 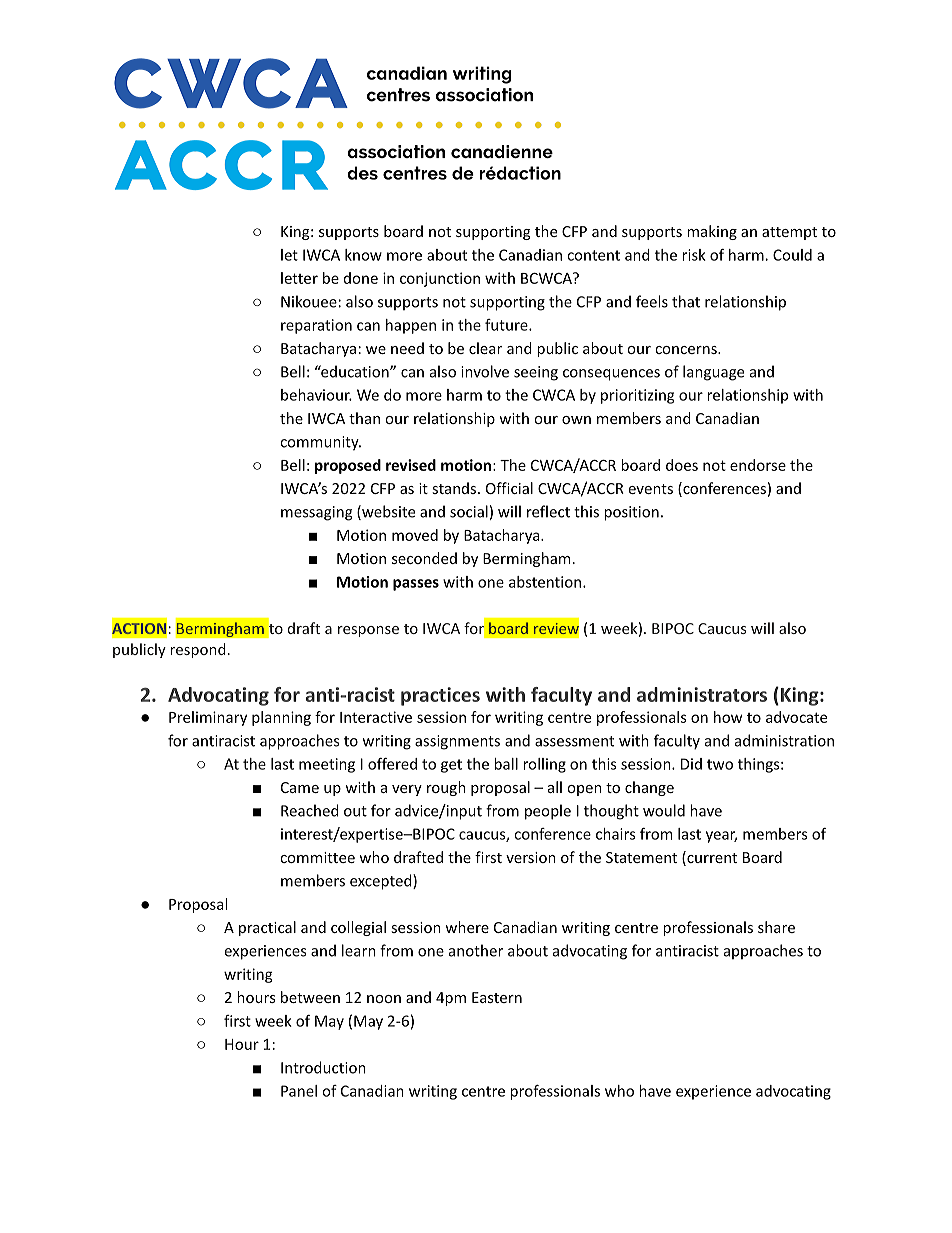 I want to click on letter, so click(x=299, y=278).
